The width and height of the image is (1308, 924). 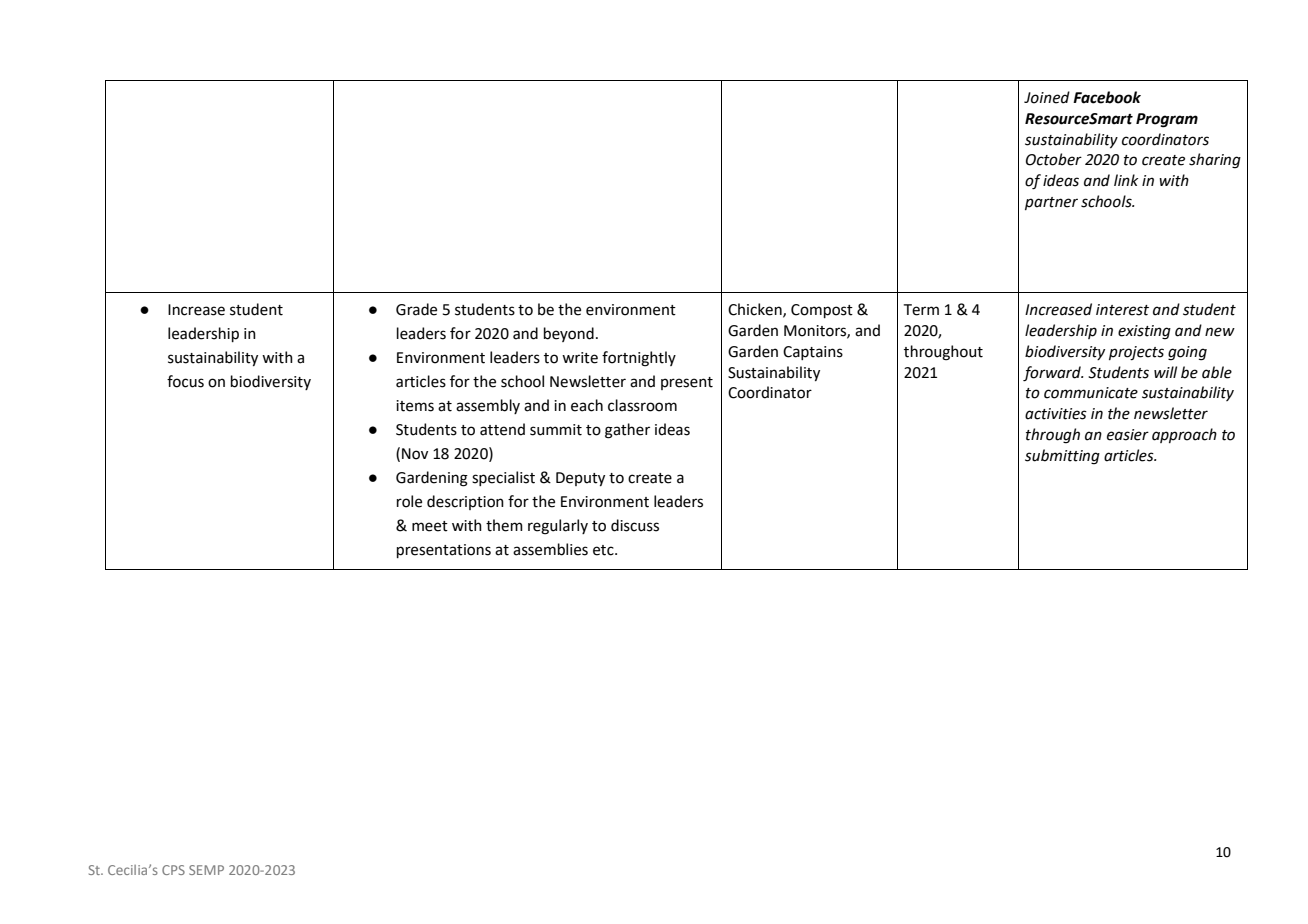 What do you see at coordinates (430, 526) in the image?
I see `meet` at bounding box center [430, 526].
